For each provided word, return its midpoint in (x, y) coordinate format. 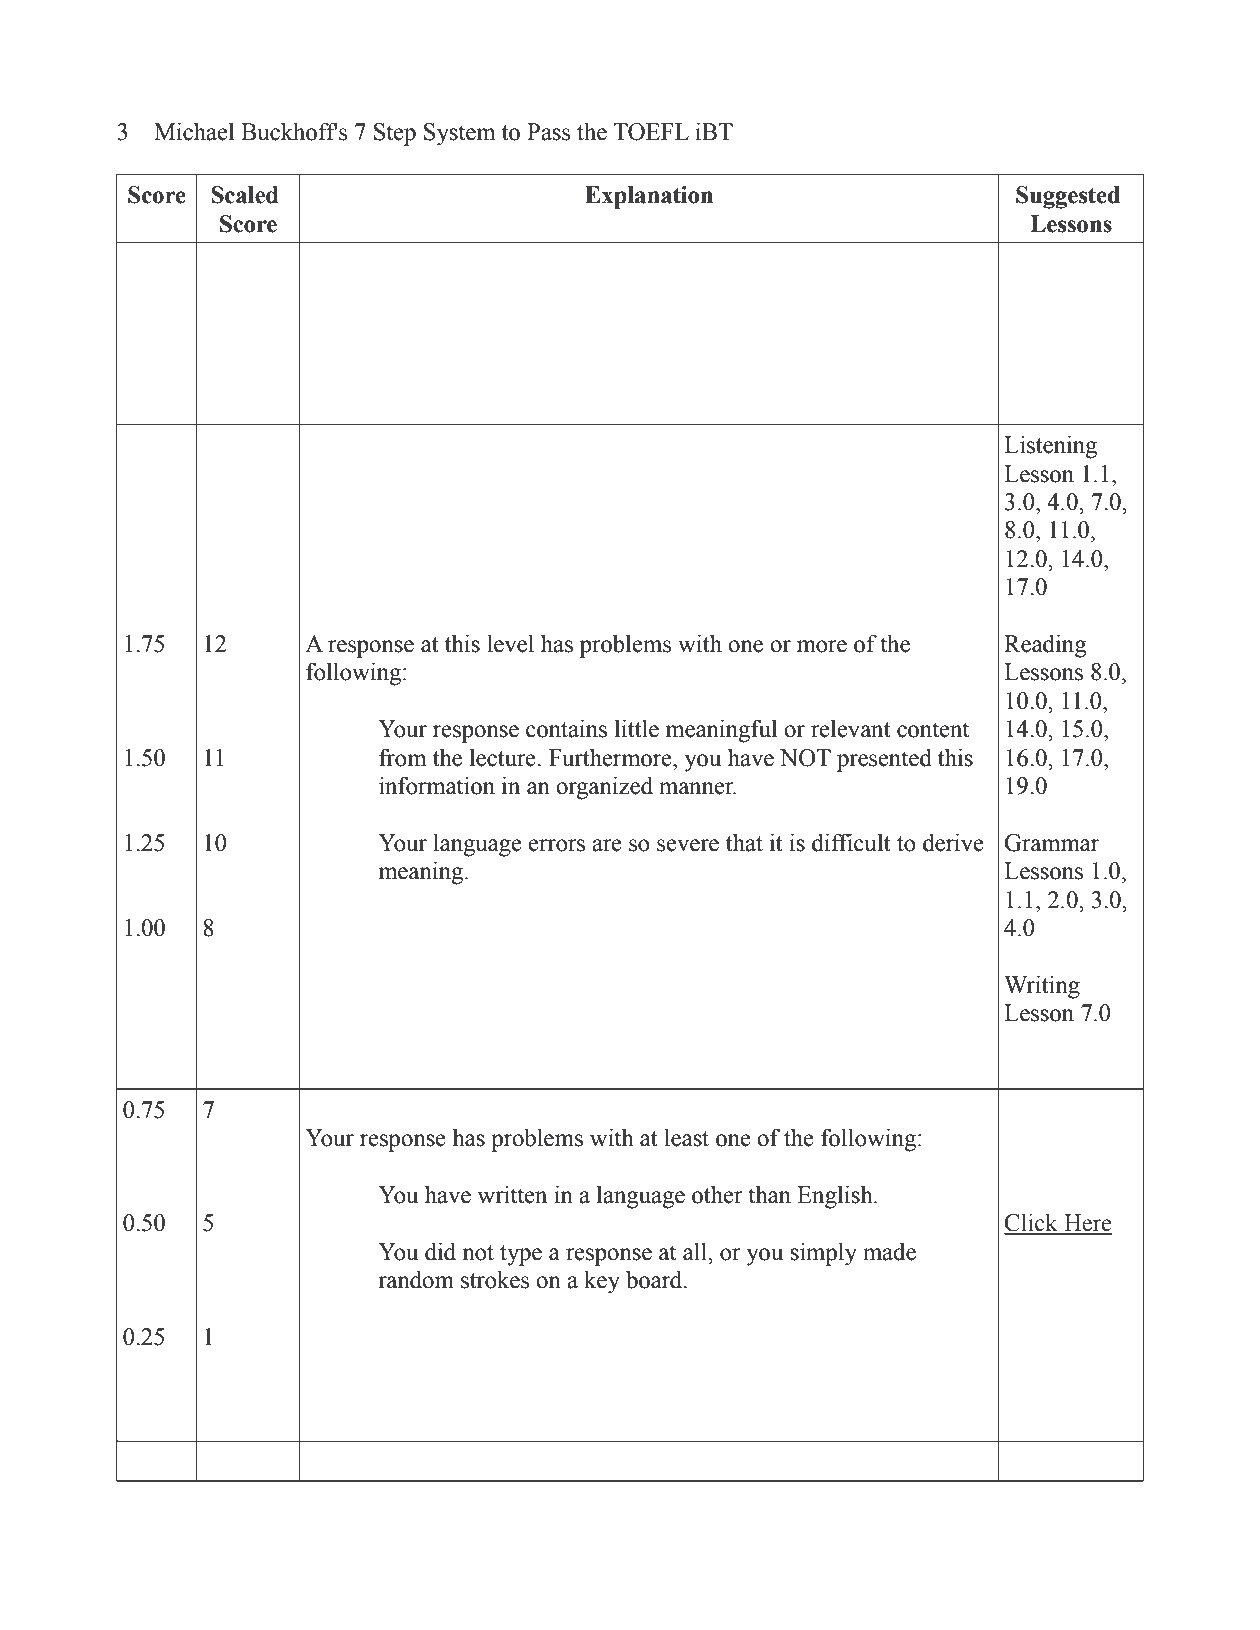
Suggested (1068, 197)
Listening (1050, 447)
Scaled (245, 195)
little (637, 728)
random (416, 1279)
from (403, 757)
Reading (1045, 646)
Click (1032, 1223)
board (655, 1279)
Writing (1042, 987)
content (933, 730)
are (607, 845)
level (510, 643)
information (437, 785)
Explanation (649, 197)
